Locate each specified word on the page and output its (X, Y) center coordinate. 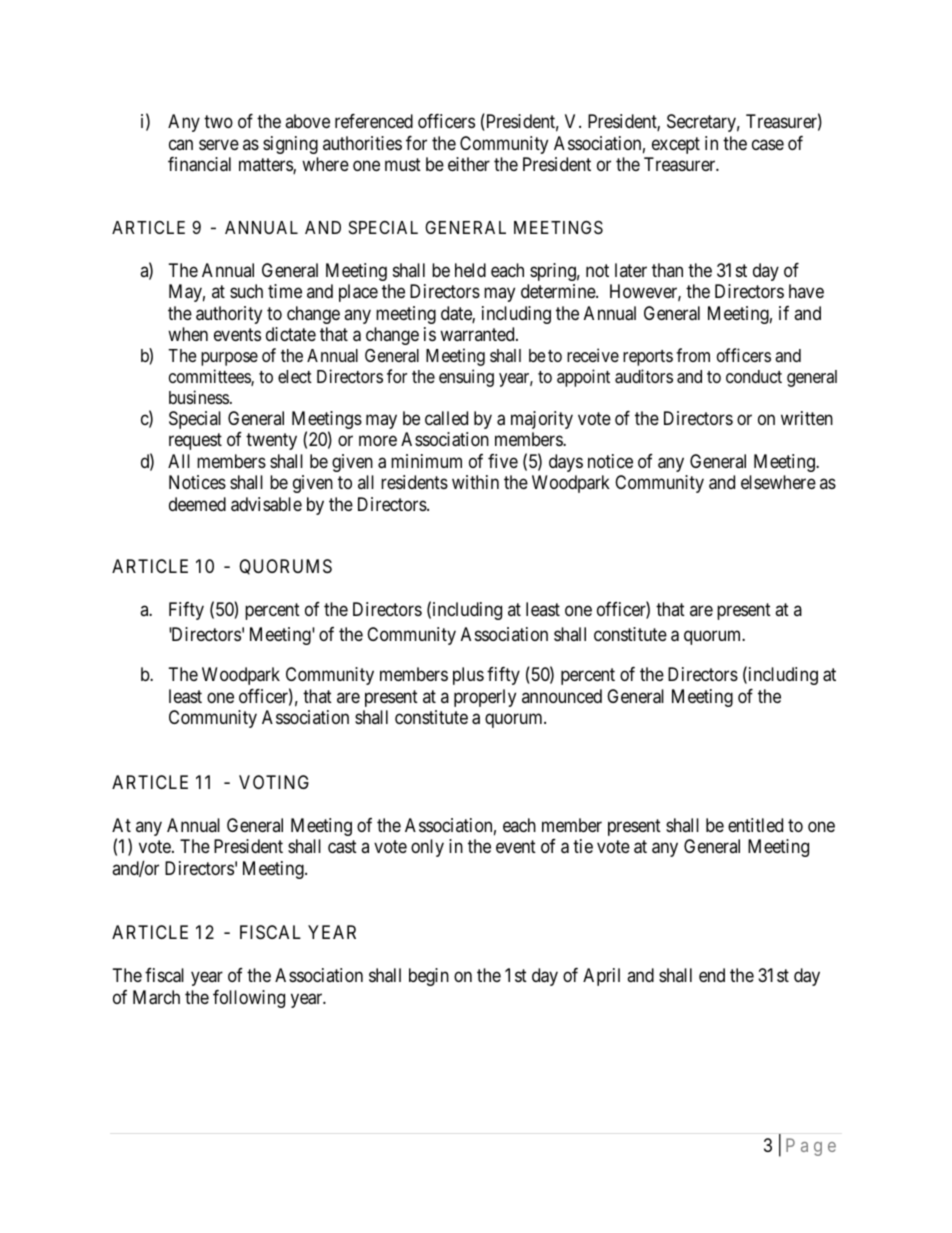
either (469, 164)
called (446, 418)
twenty (271, 441)
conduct (754, 376)
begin (429, 977)
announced (562, 696)
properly (485, 698)
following (249, 999)
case (768, 144)
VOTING (274, 782)
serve (219, 144)
